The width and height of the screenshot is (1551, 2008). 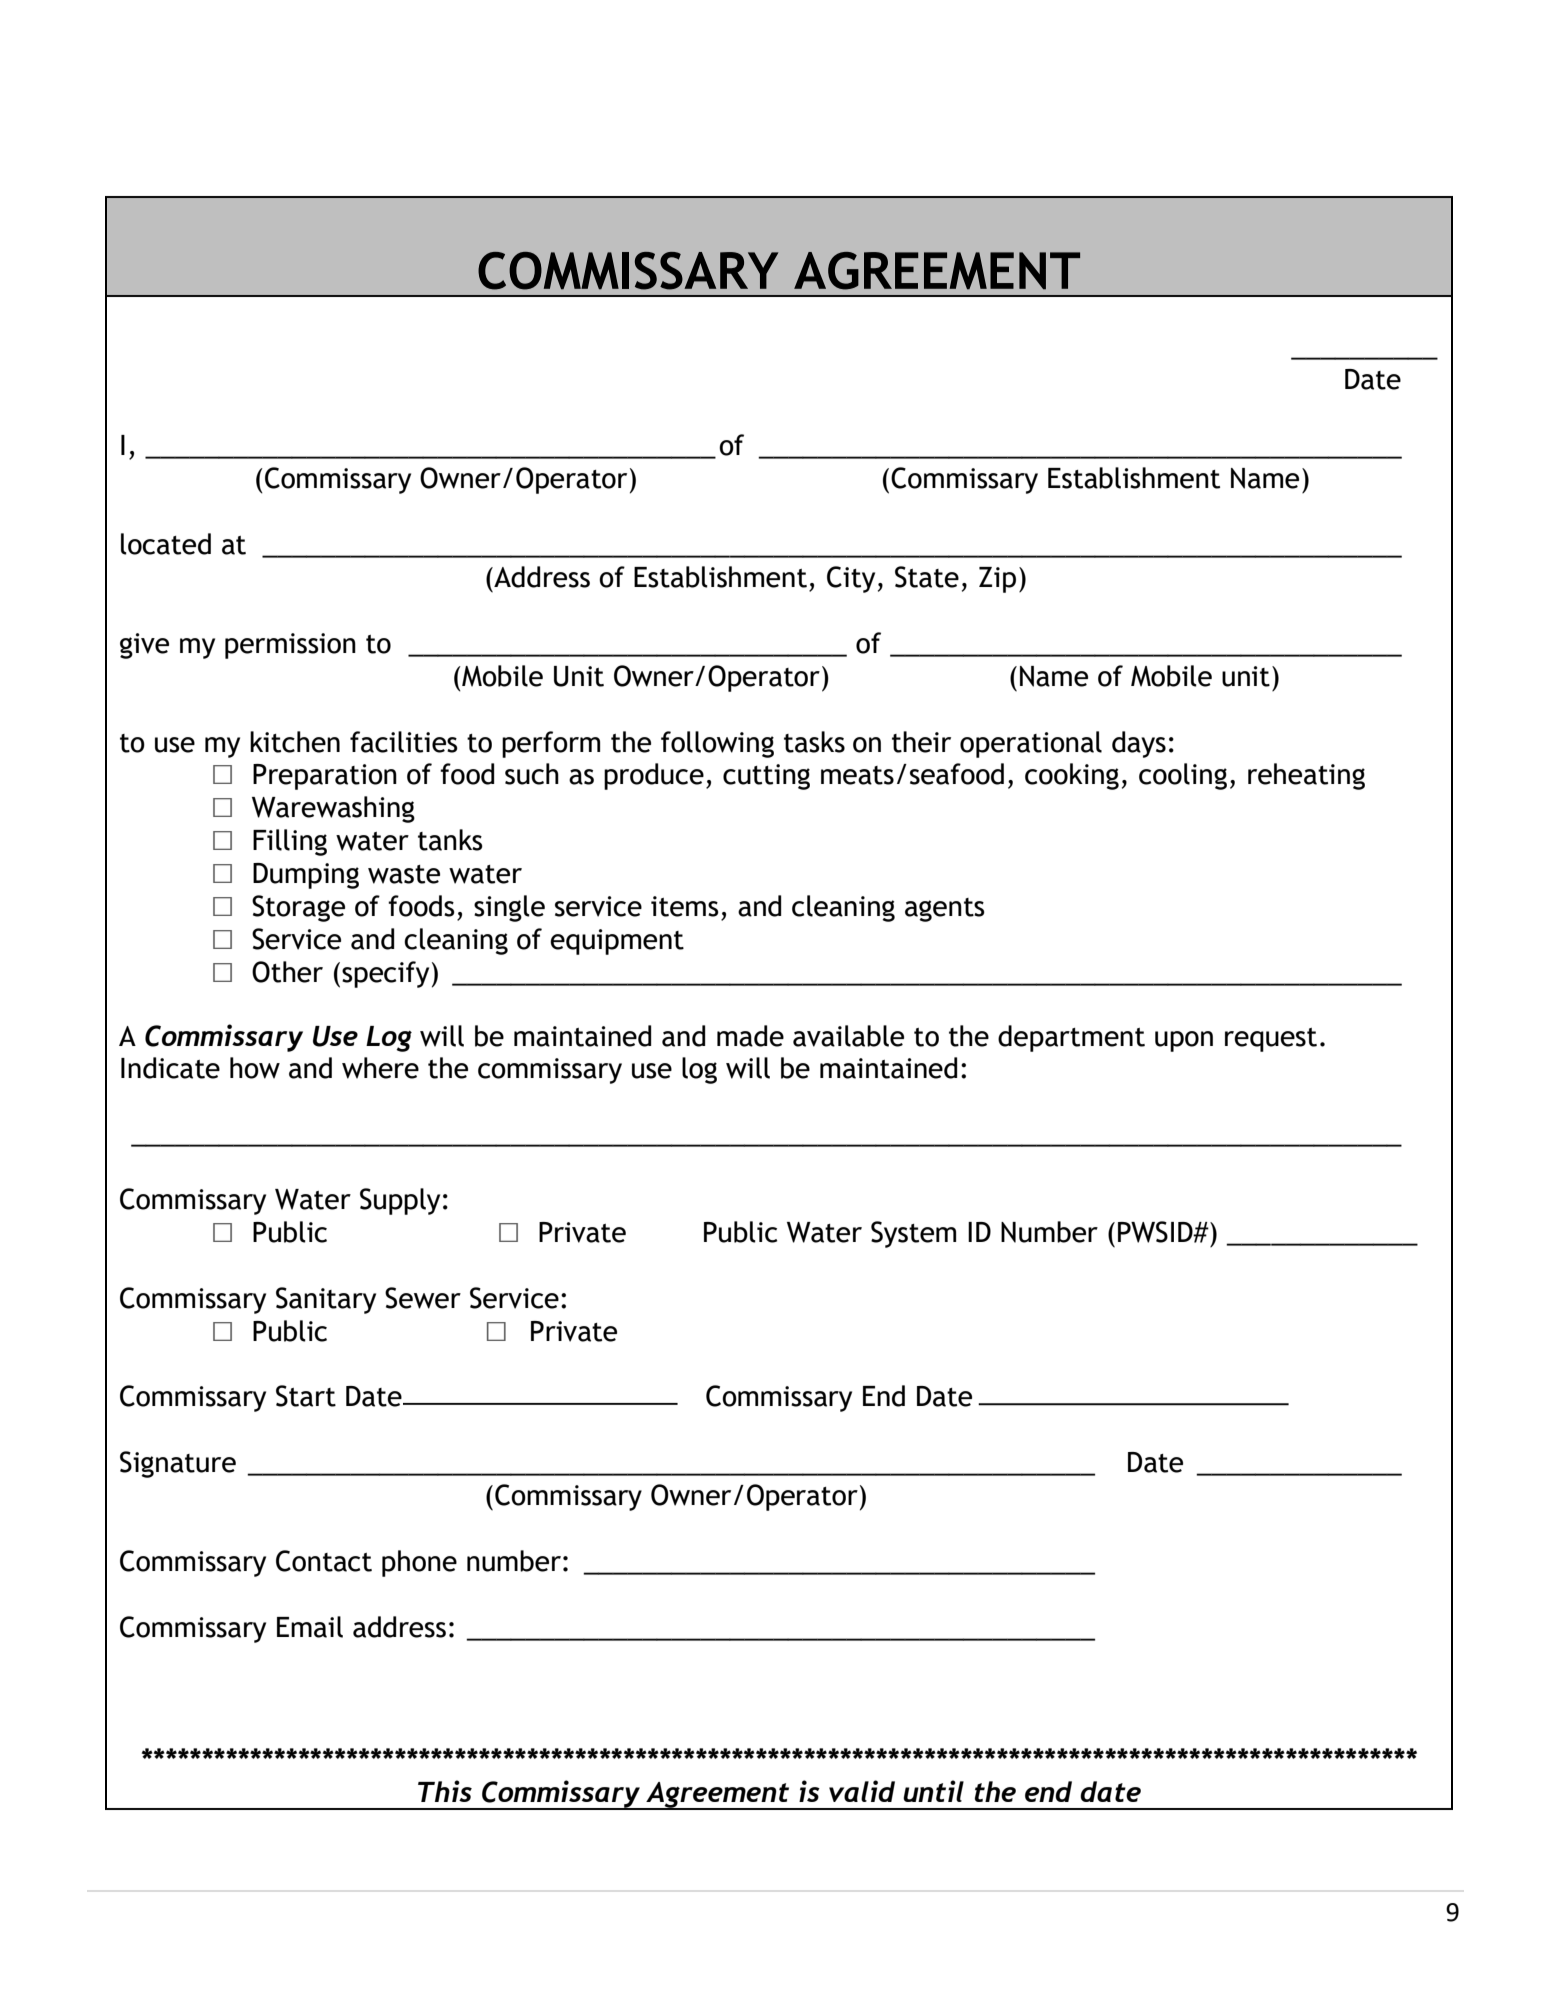 What do you see at coordinates (997, 580) in the screenshot?
I see `Zip` at bounding box center [997, 580].
